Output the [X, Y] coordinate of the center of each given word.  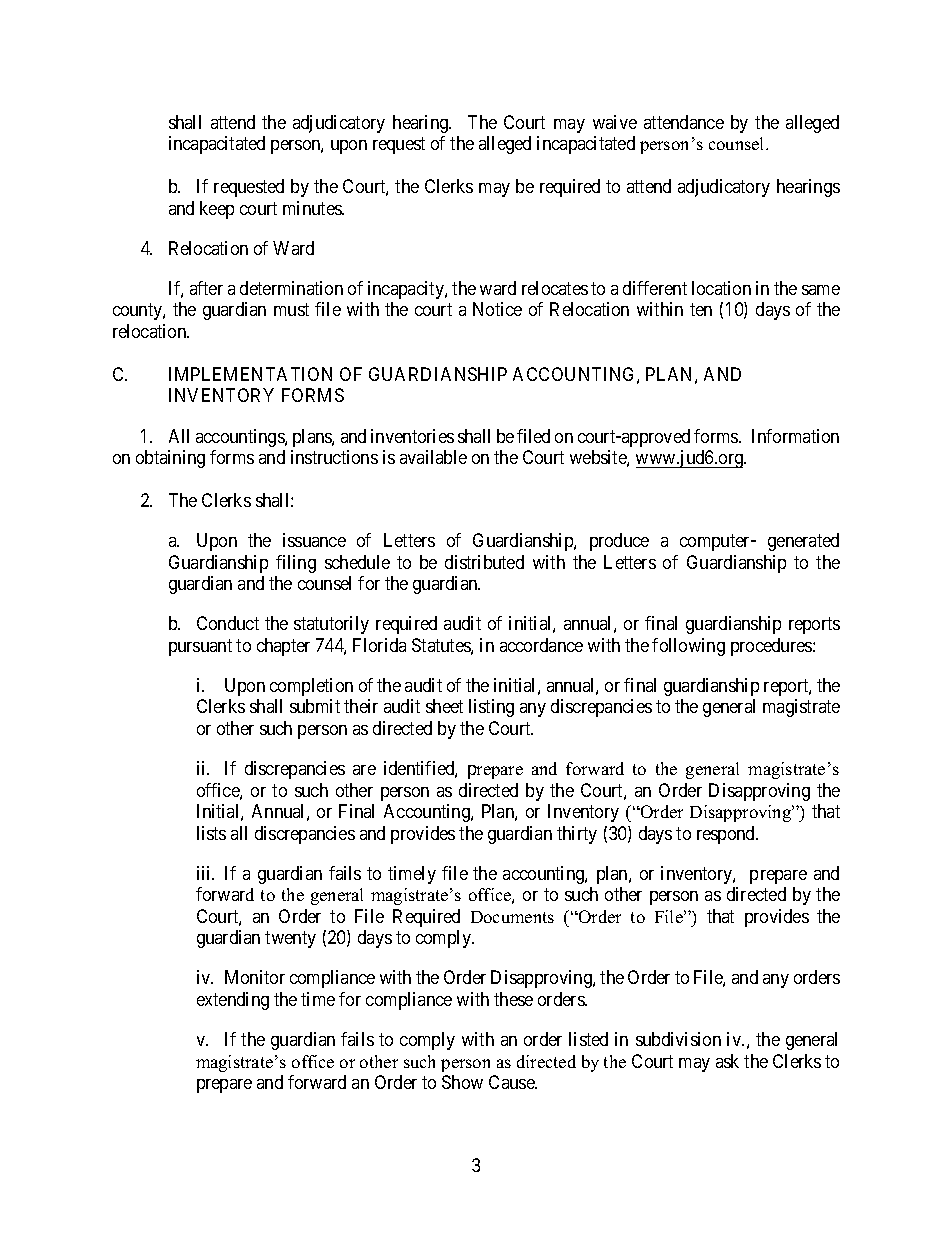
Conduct [228, 623]
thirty [577, 835]
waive [615, 122]
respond [727, 835]
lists [211, 833]
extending [233, 1001]
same [821, 290]
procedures [772, 647]
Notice [497, 309]
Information [795, 436]
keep [217, 210]
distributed [484, 562]
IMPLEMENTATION [250, 374]
